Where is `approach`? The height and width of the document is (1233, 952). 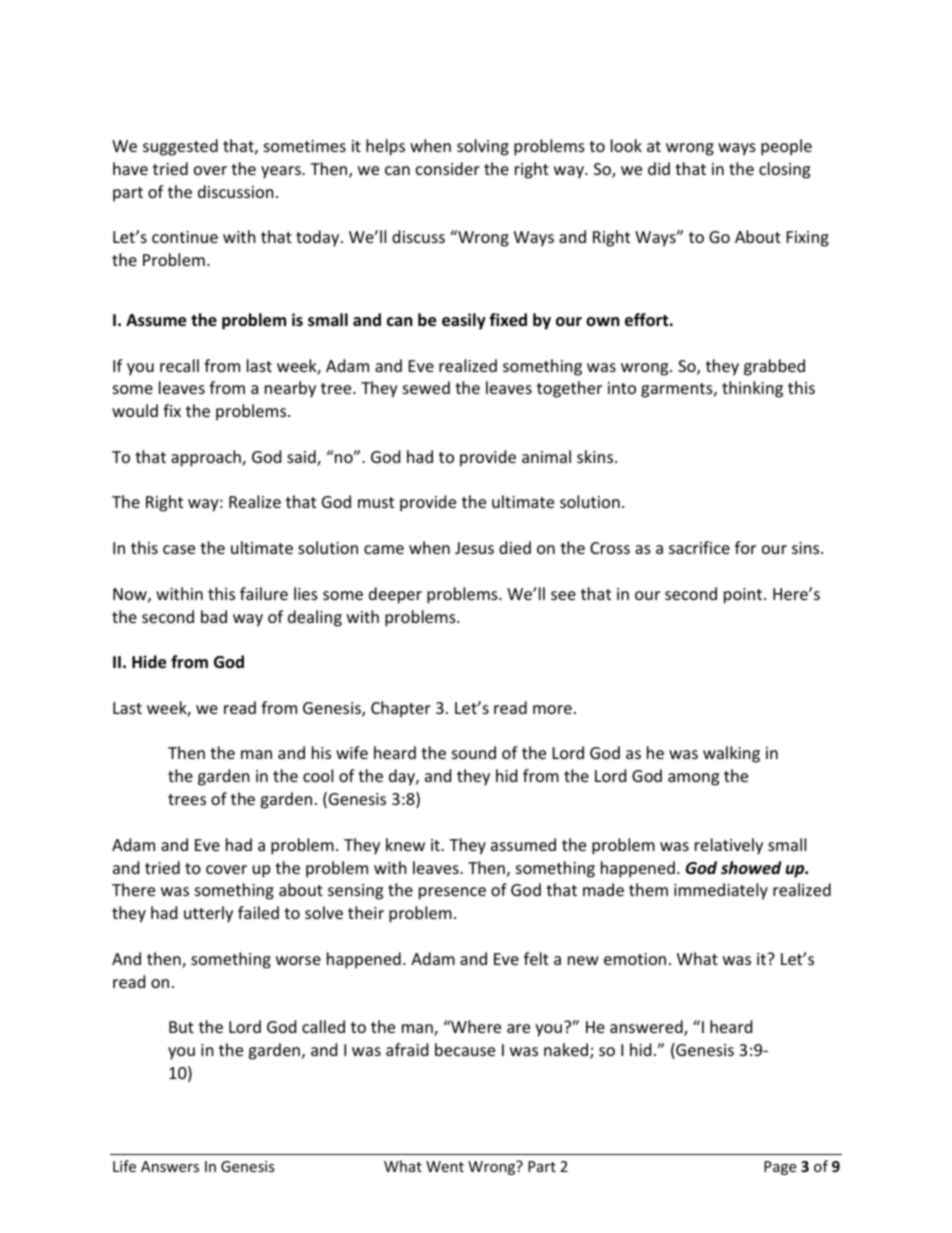
approach is located at coordinates (207, 458).
